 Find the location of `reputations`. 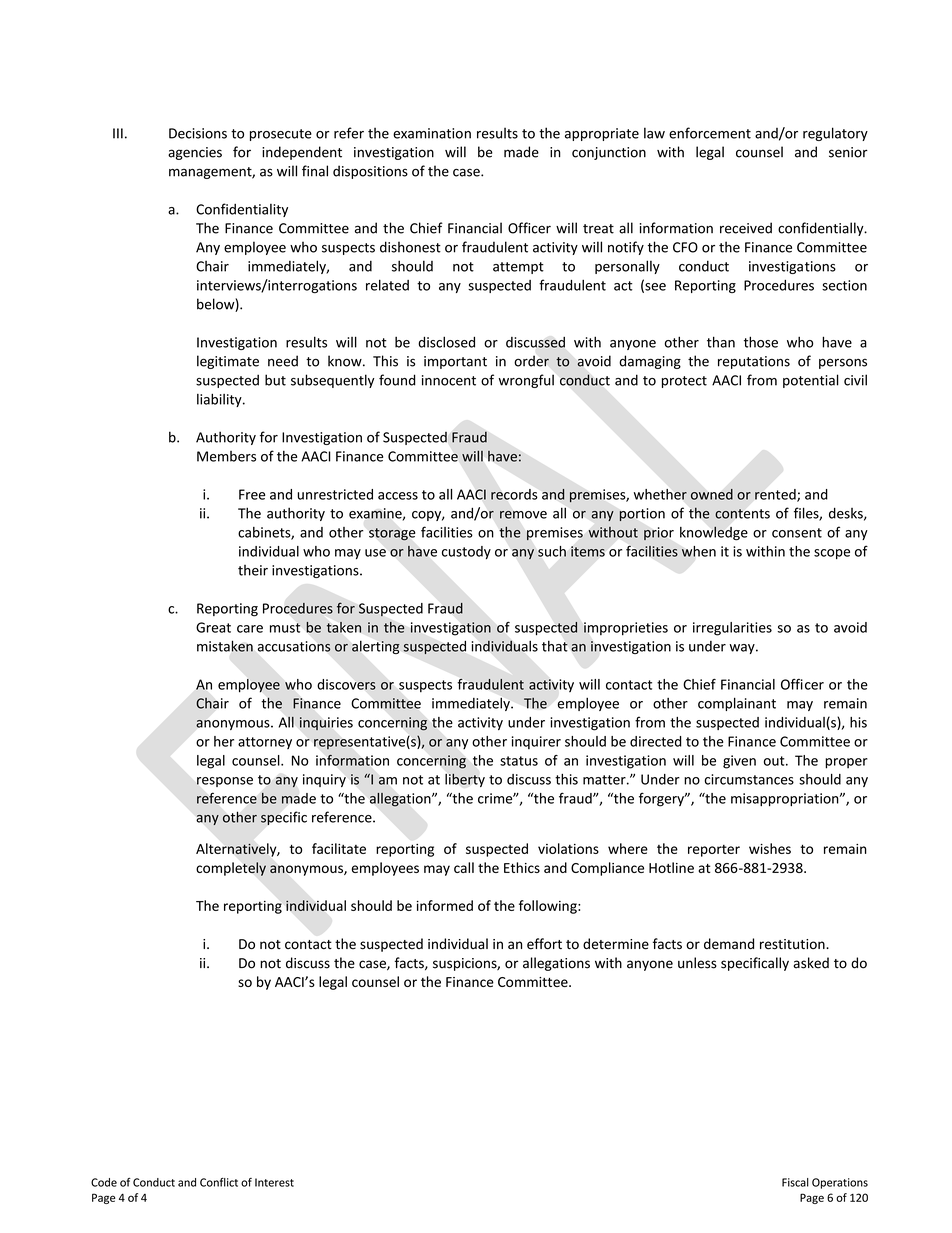

reputations is located at coordinates (754, 362).
